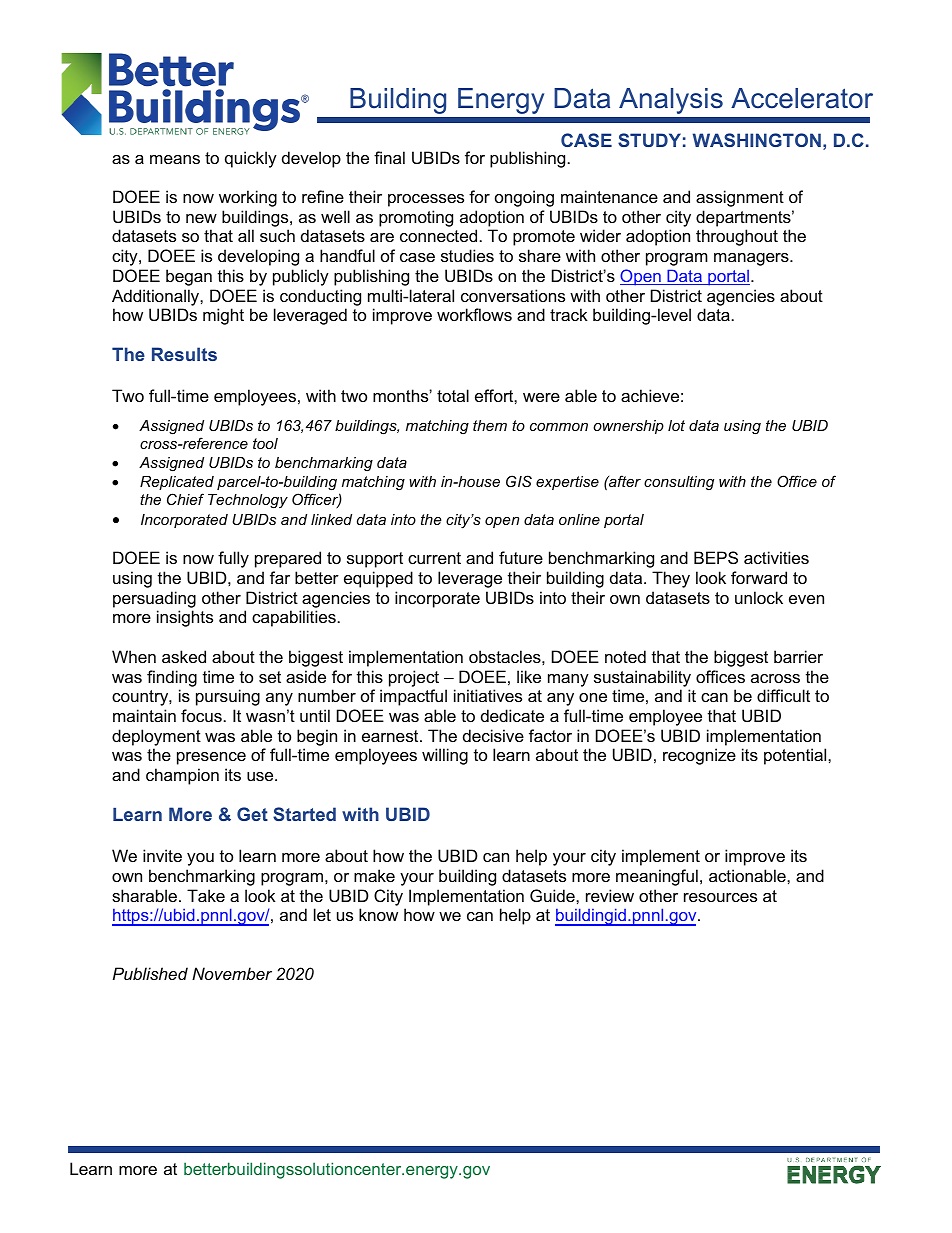 The width and height of the screenshot is (952, 1233). I want to click on WASHINGTON, so click(757, 140).
